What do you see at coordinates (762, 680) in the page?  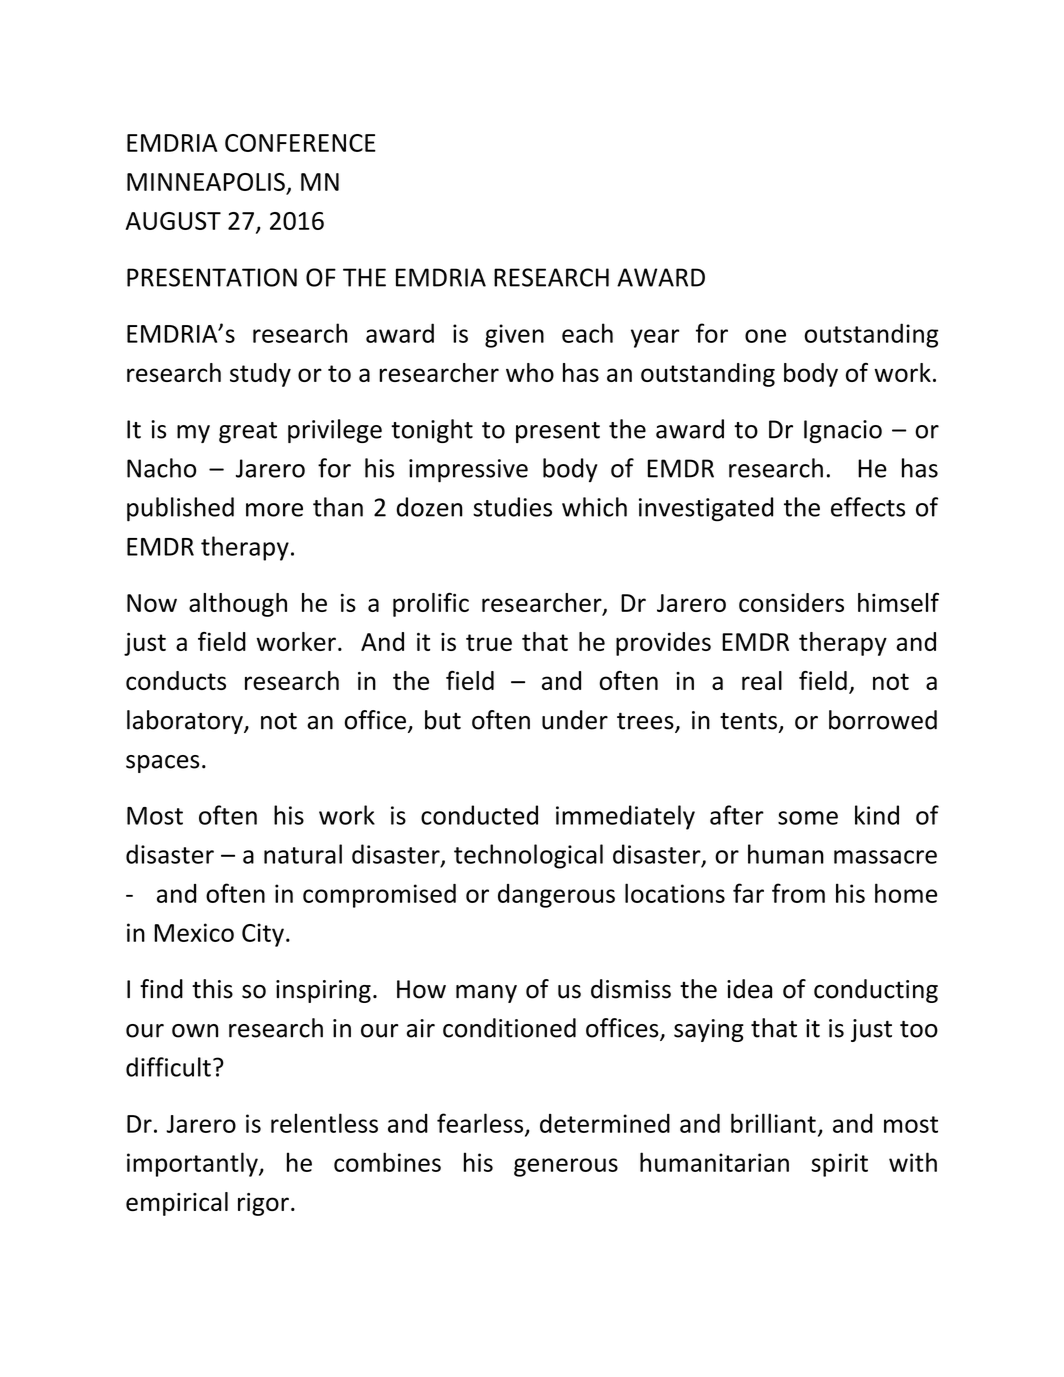 I see `real` at bounding box center [762, 680].
